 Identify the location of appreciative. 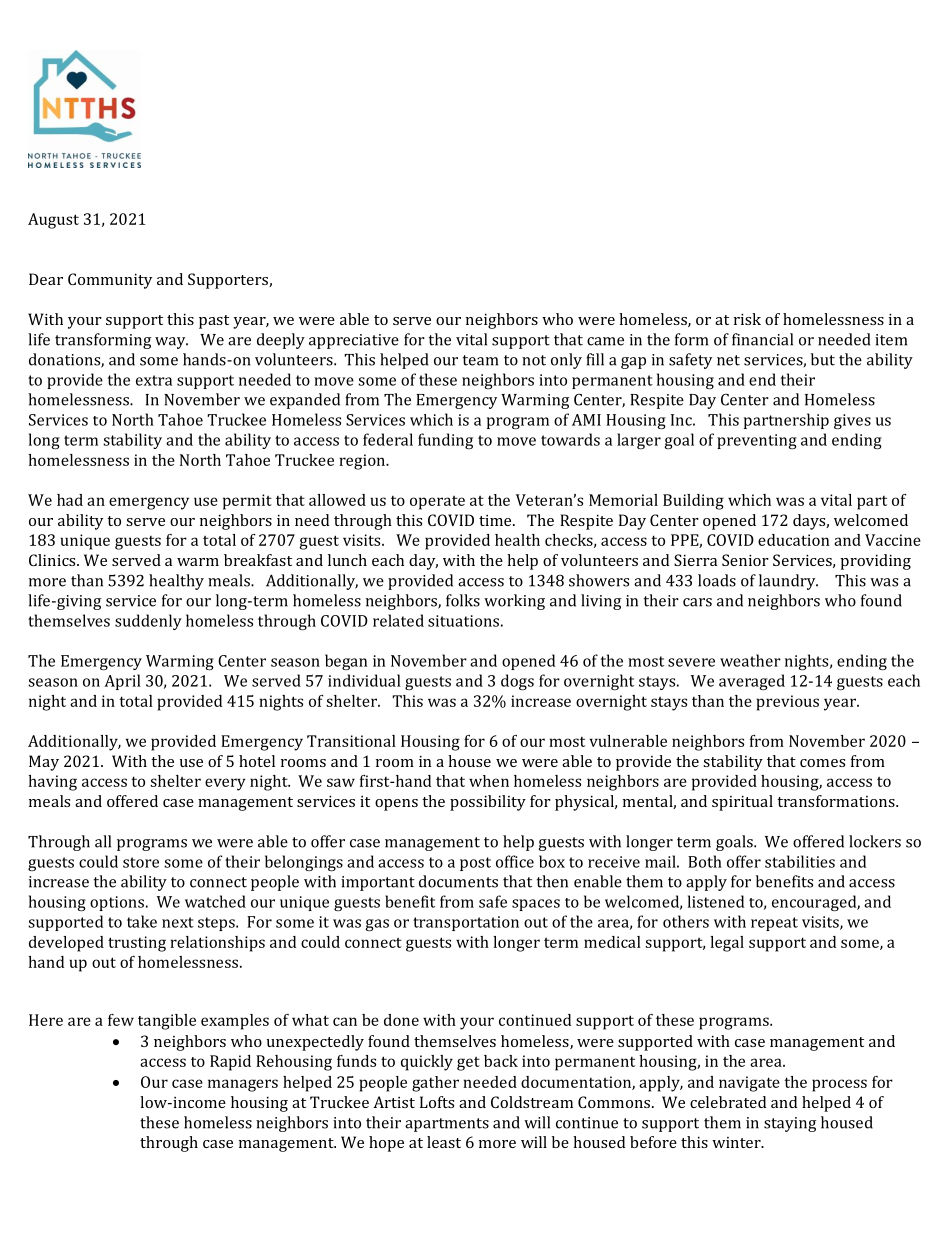
(354, 341).
